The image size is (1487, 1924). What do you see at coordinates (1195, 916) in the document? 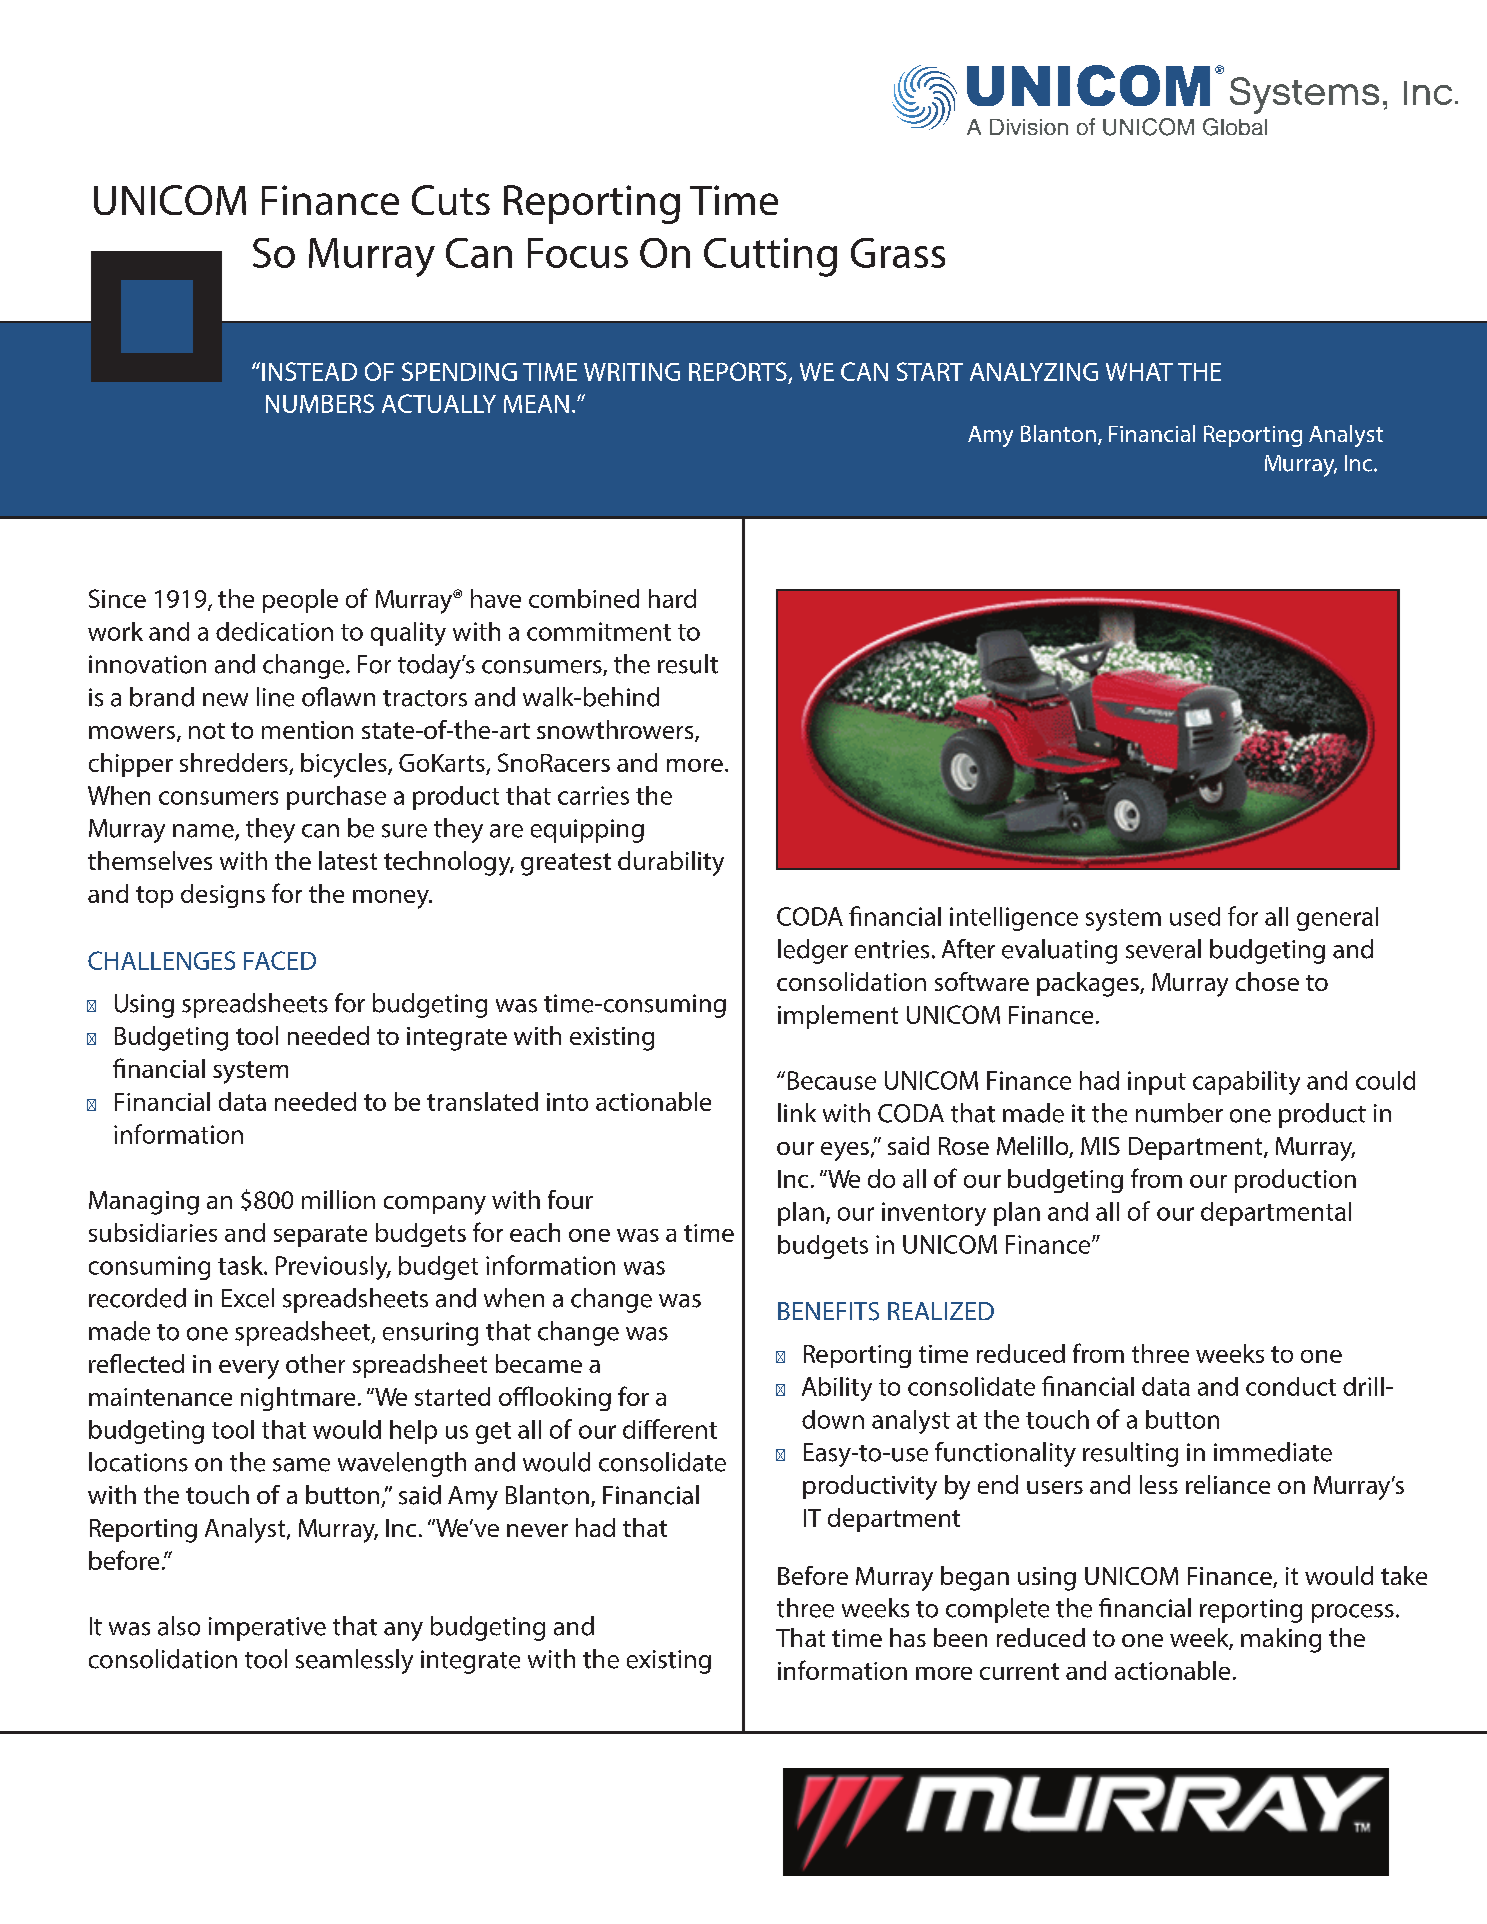
I see `used` at bounding box center [1195, 916].
